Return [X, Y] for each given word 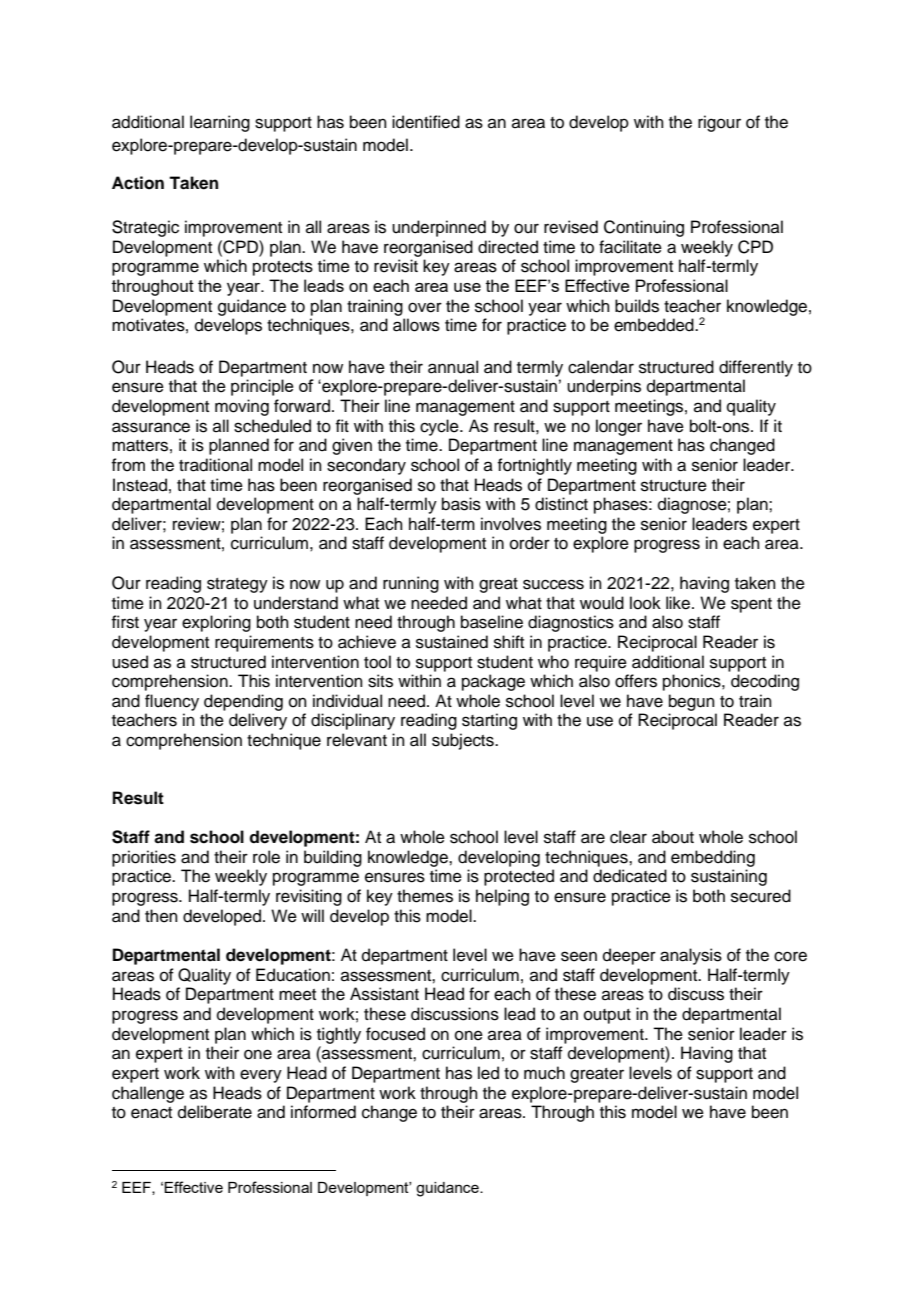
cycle [440, 427]
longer [619, 427]
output [607, 1016]
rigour [719, 123]
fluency [172, 702]
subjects [464, 741]
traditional [215, 465]
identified [426, 122]
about [673, 837]
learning [220, 123]
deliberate [215, 1112]
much [544, 1073]
